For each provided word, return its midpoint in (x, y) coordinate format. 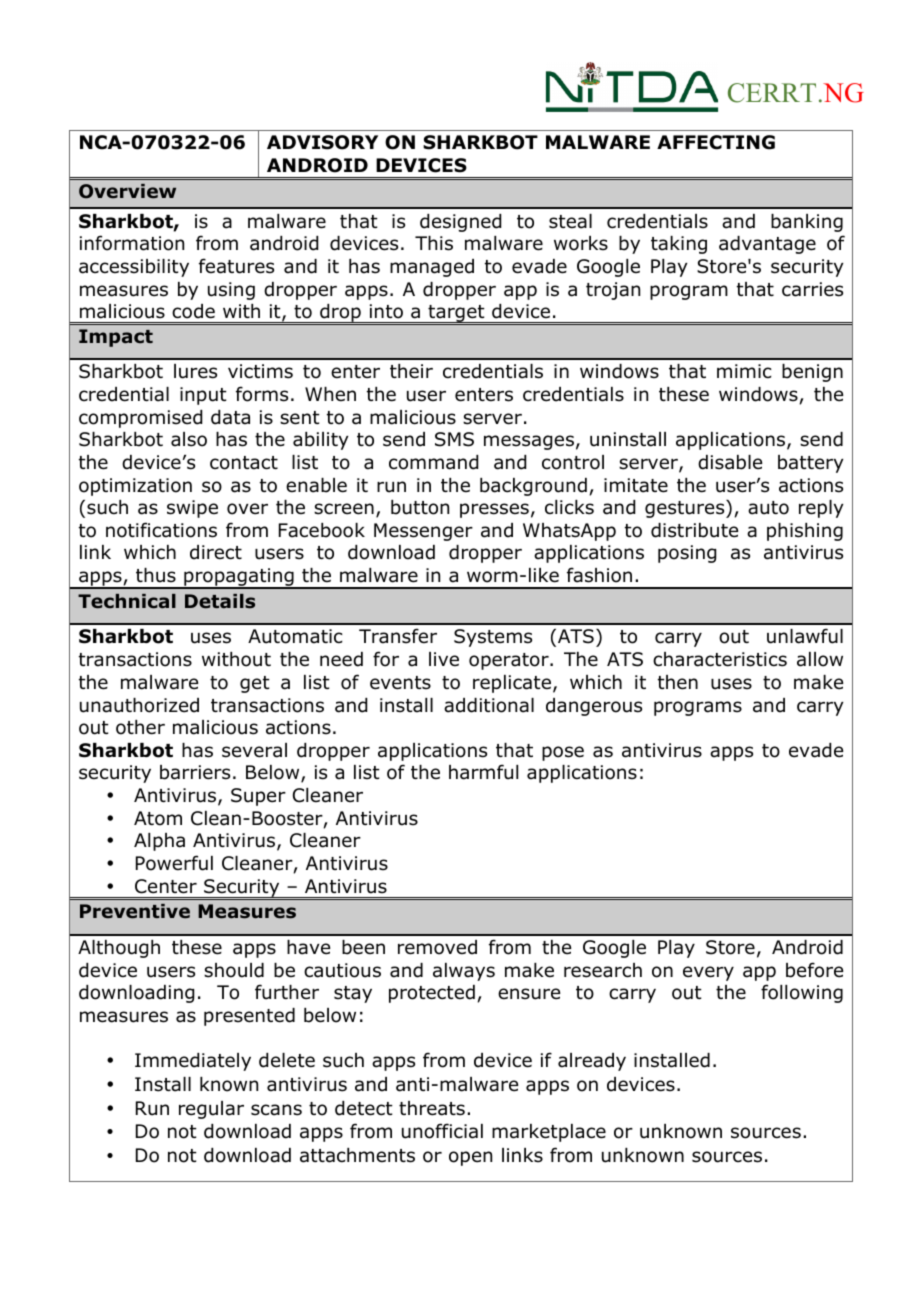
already (592, 1062)
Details (220, 601)
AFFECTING (716, 142)
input (203, 396)
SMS (454, 439)
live (444, 659)
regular (211, 1110)
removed (437, 947)
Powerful (174, 863)
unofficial (442, 1131)
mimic (744, 371)
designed (460, 223)
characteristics (720, 659)
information (132, 243)
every (708, 973)
